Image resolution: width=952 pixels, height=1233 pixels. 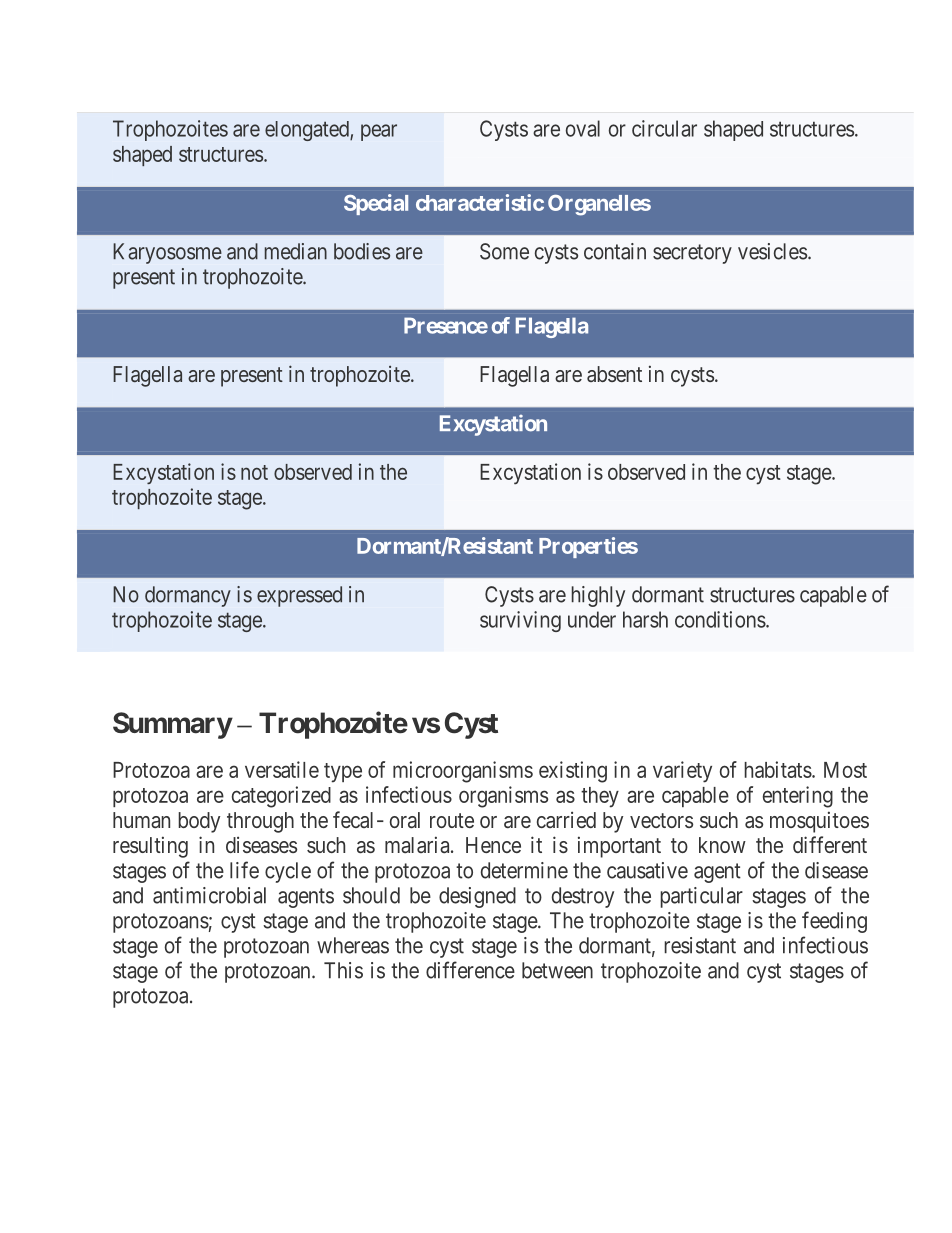 What do you see at coordinates (172, 725) in the screenshot?
I see `Summary` at bounding box center [172, 725].
